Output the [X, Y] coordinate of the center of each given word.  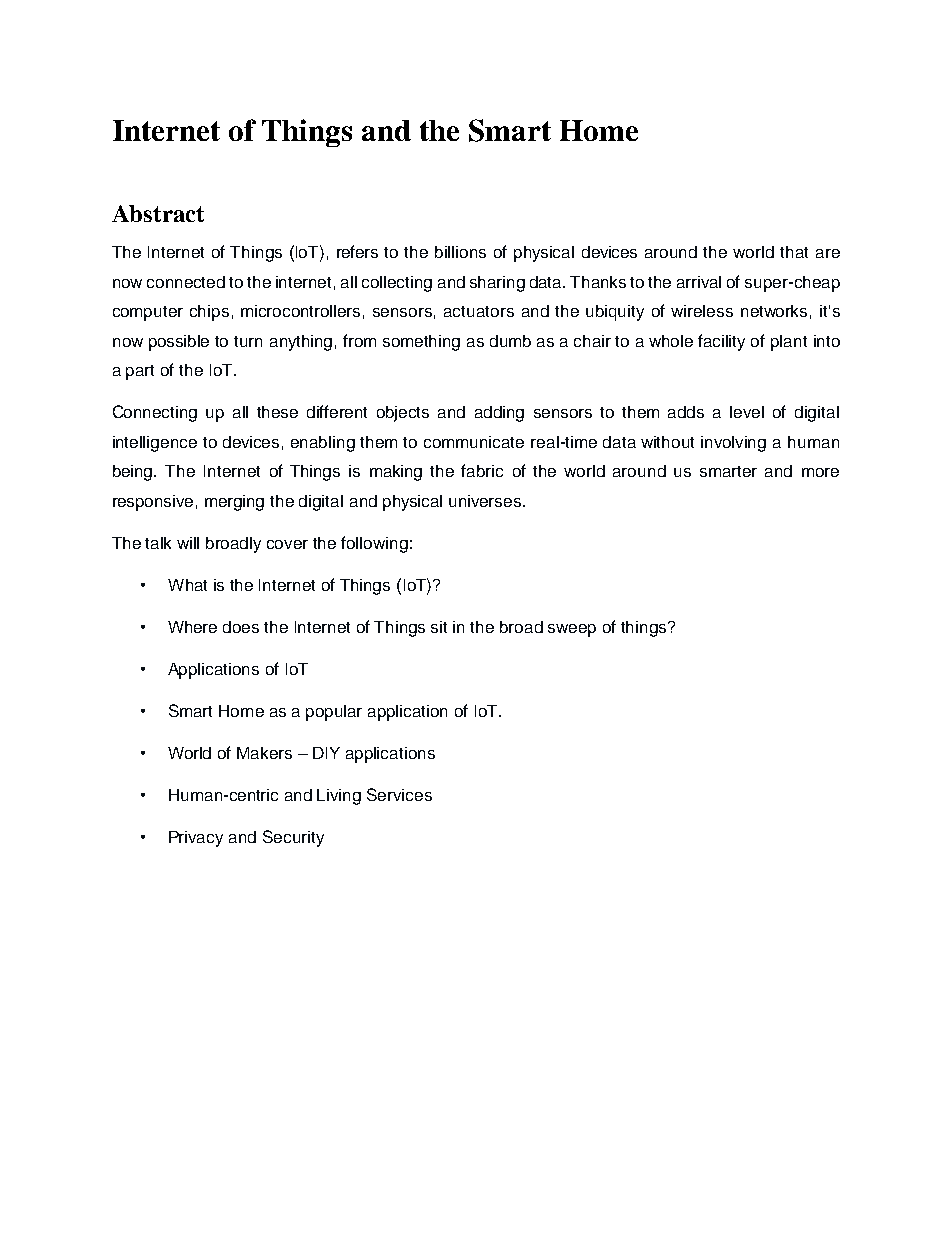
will [188, 543]
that [794, 252]
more [820, 472]
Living [339, 797]
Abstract [158, 213]
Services [399, 794]
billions [460, 252]
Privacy [196, 839]
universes [486, 501]
